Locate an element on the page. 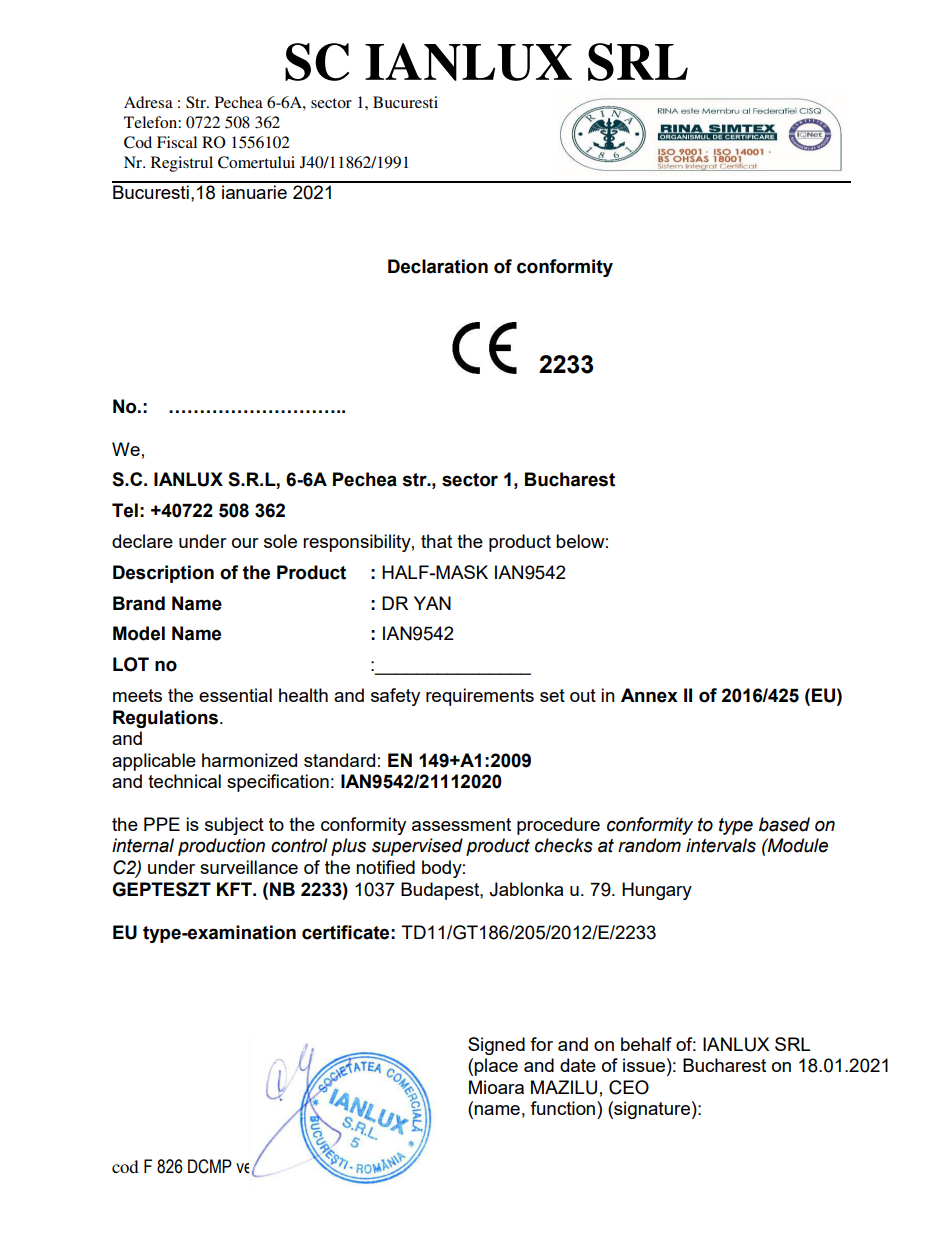  YAN is located at coordinates (432, 603).
